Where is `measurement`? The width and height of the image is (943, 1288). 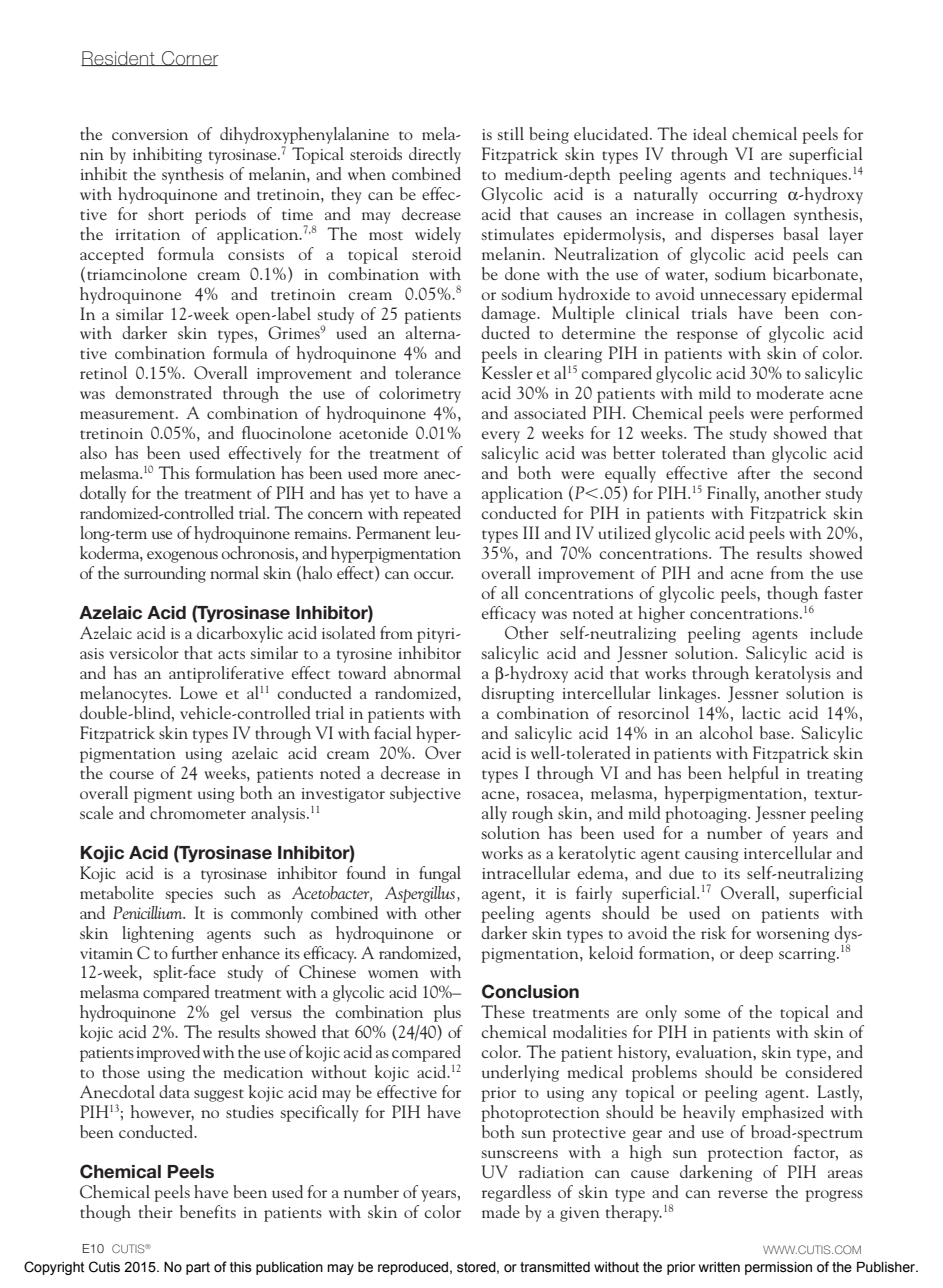
measurement is located at coordinates (128, 414).
